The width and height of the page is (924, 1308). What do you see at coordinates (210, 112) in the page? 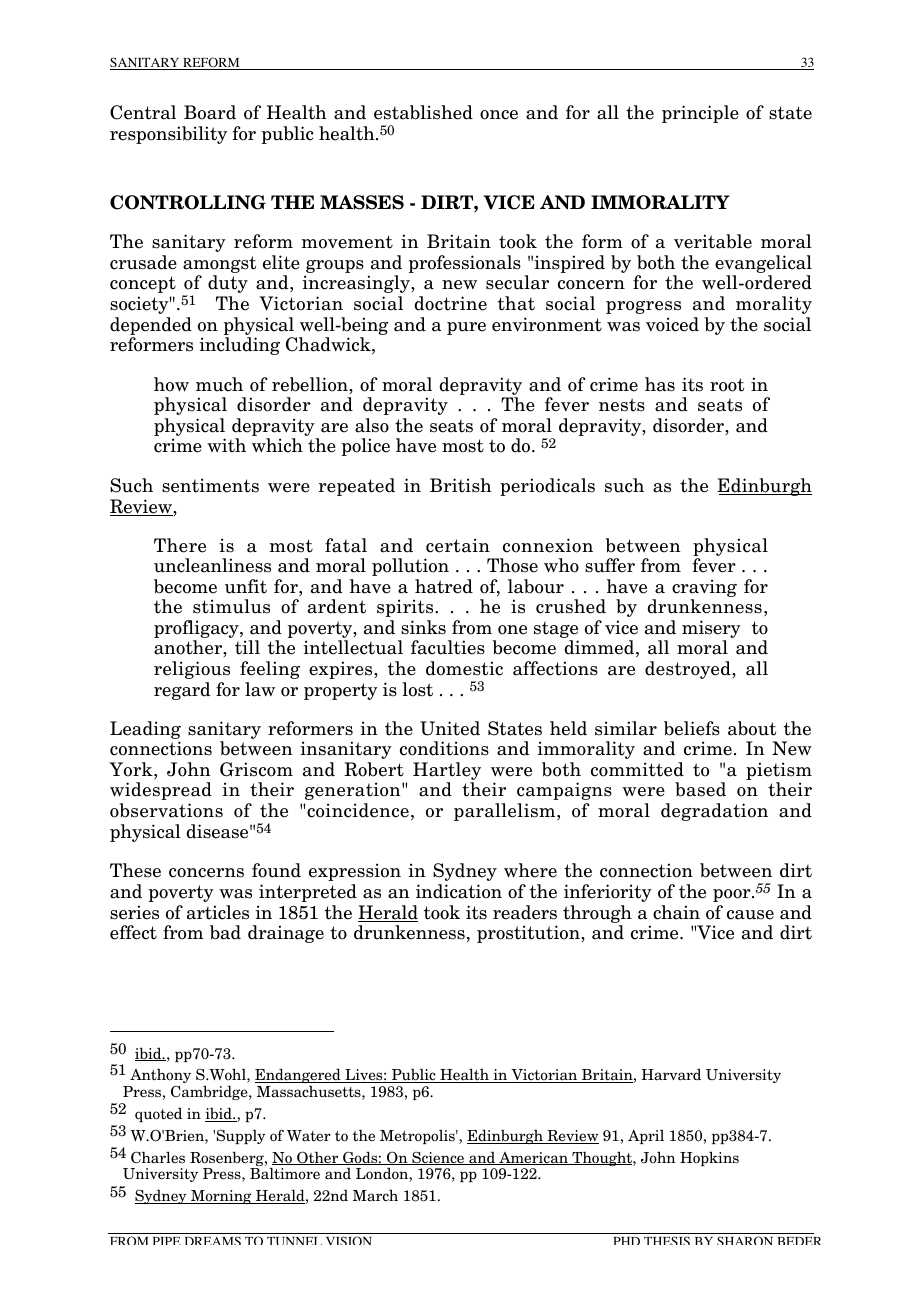
I see `Board` at bounding box center [210, 112].
